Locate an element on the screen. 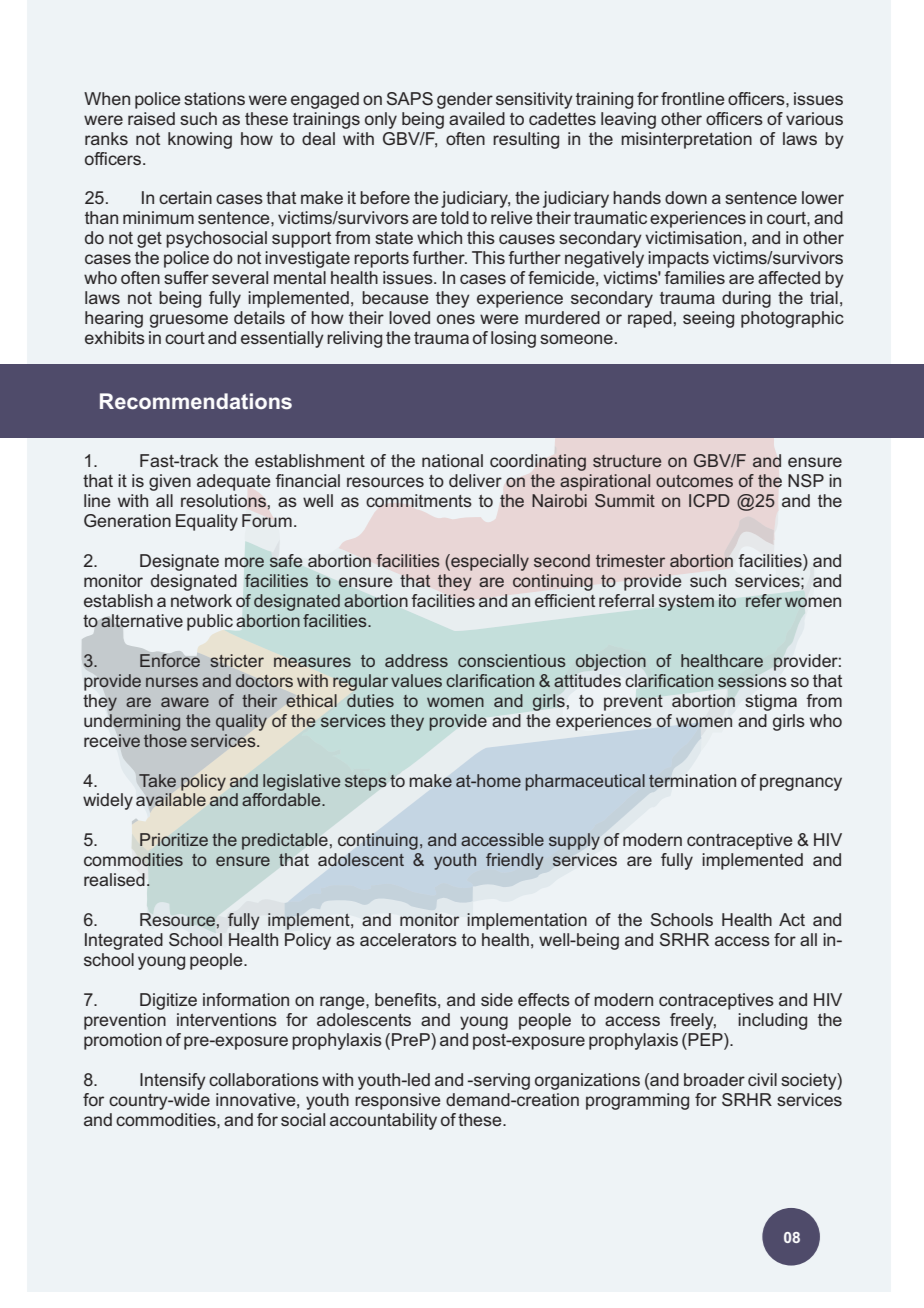  steps is located at coordinates (365, 783).
